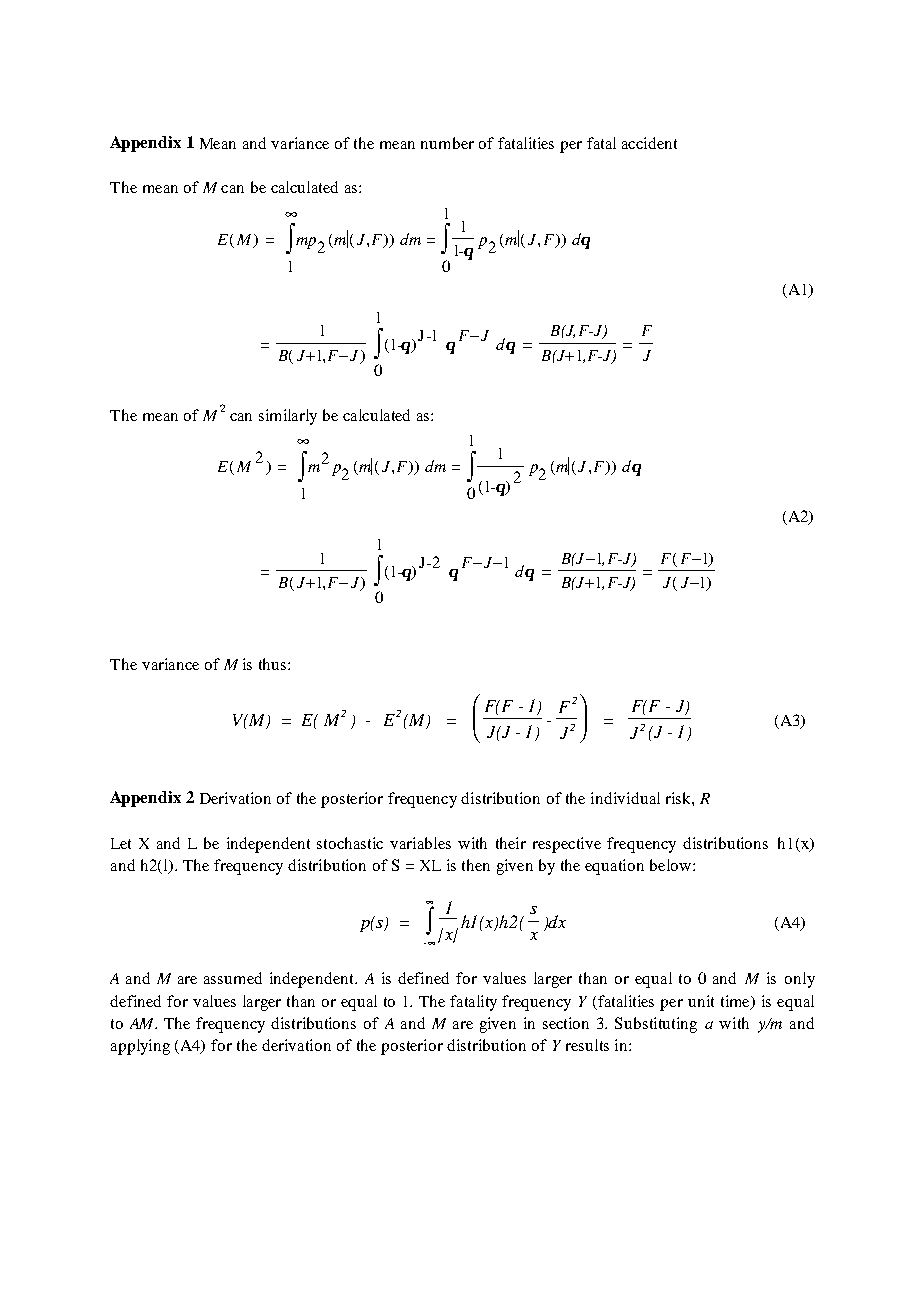 Image resolution: width=924 pixels, height=1308 pixels. I want to click on individual, so click(625, 798).
